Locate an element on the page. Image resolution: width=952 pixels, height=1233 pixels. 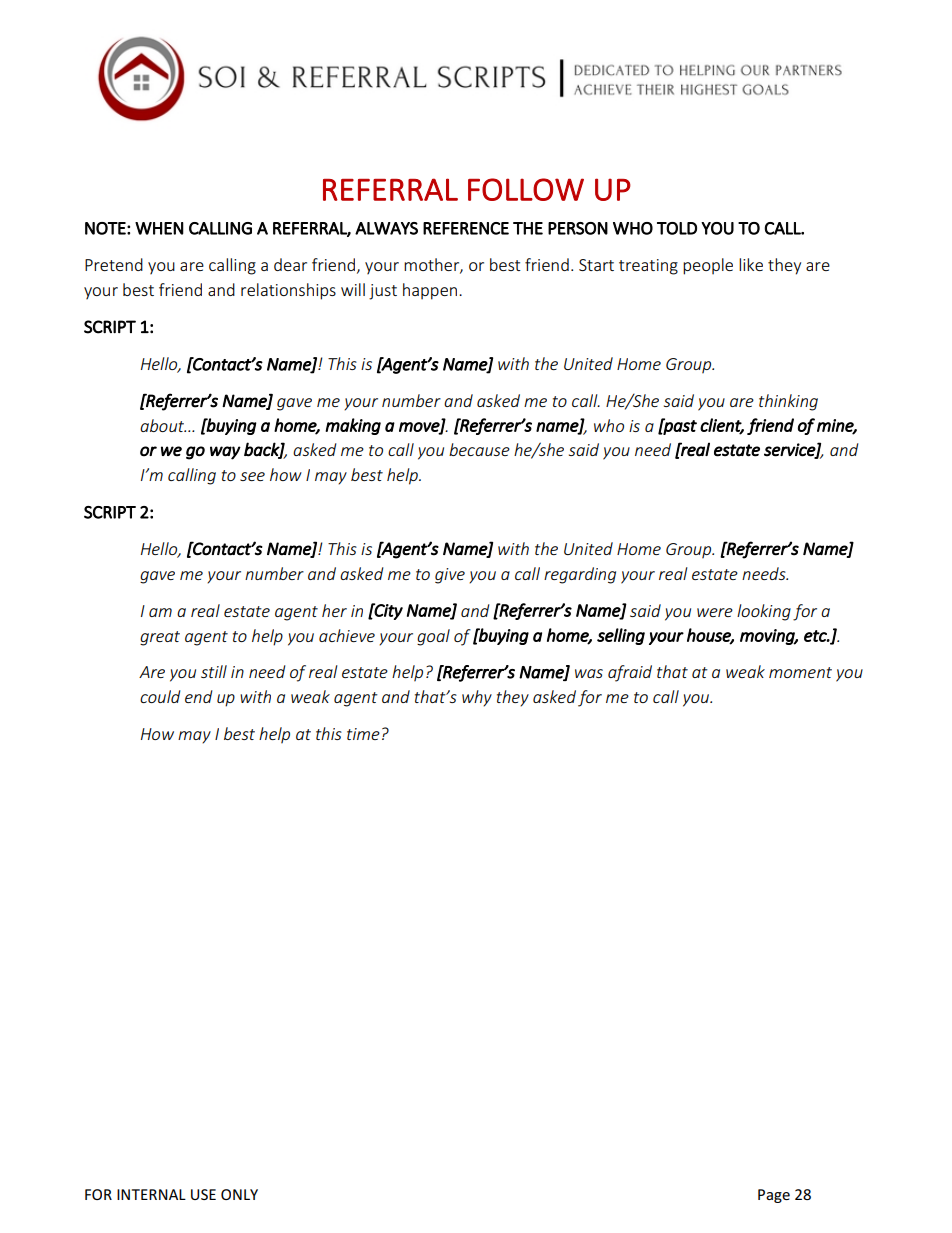
were is located at coordinates (715, 612).
